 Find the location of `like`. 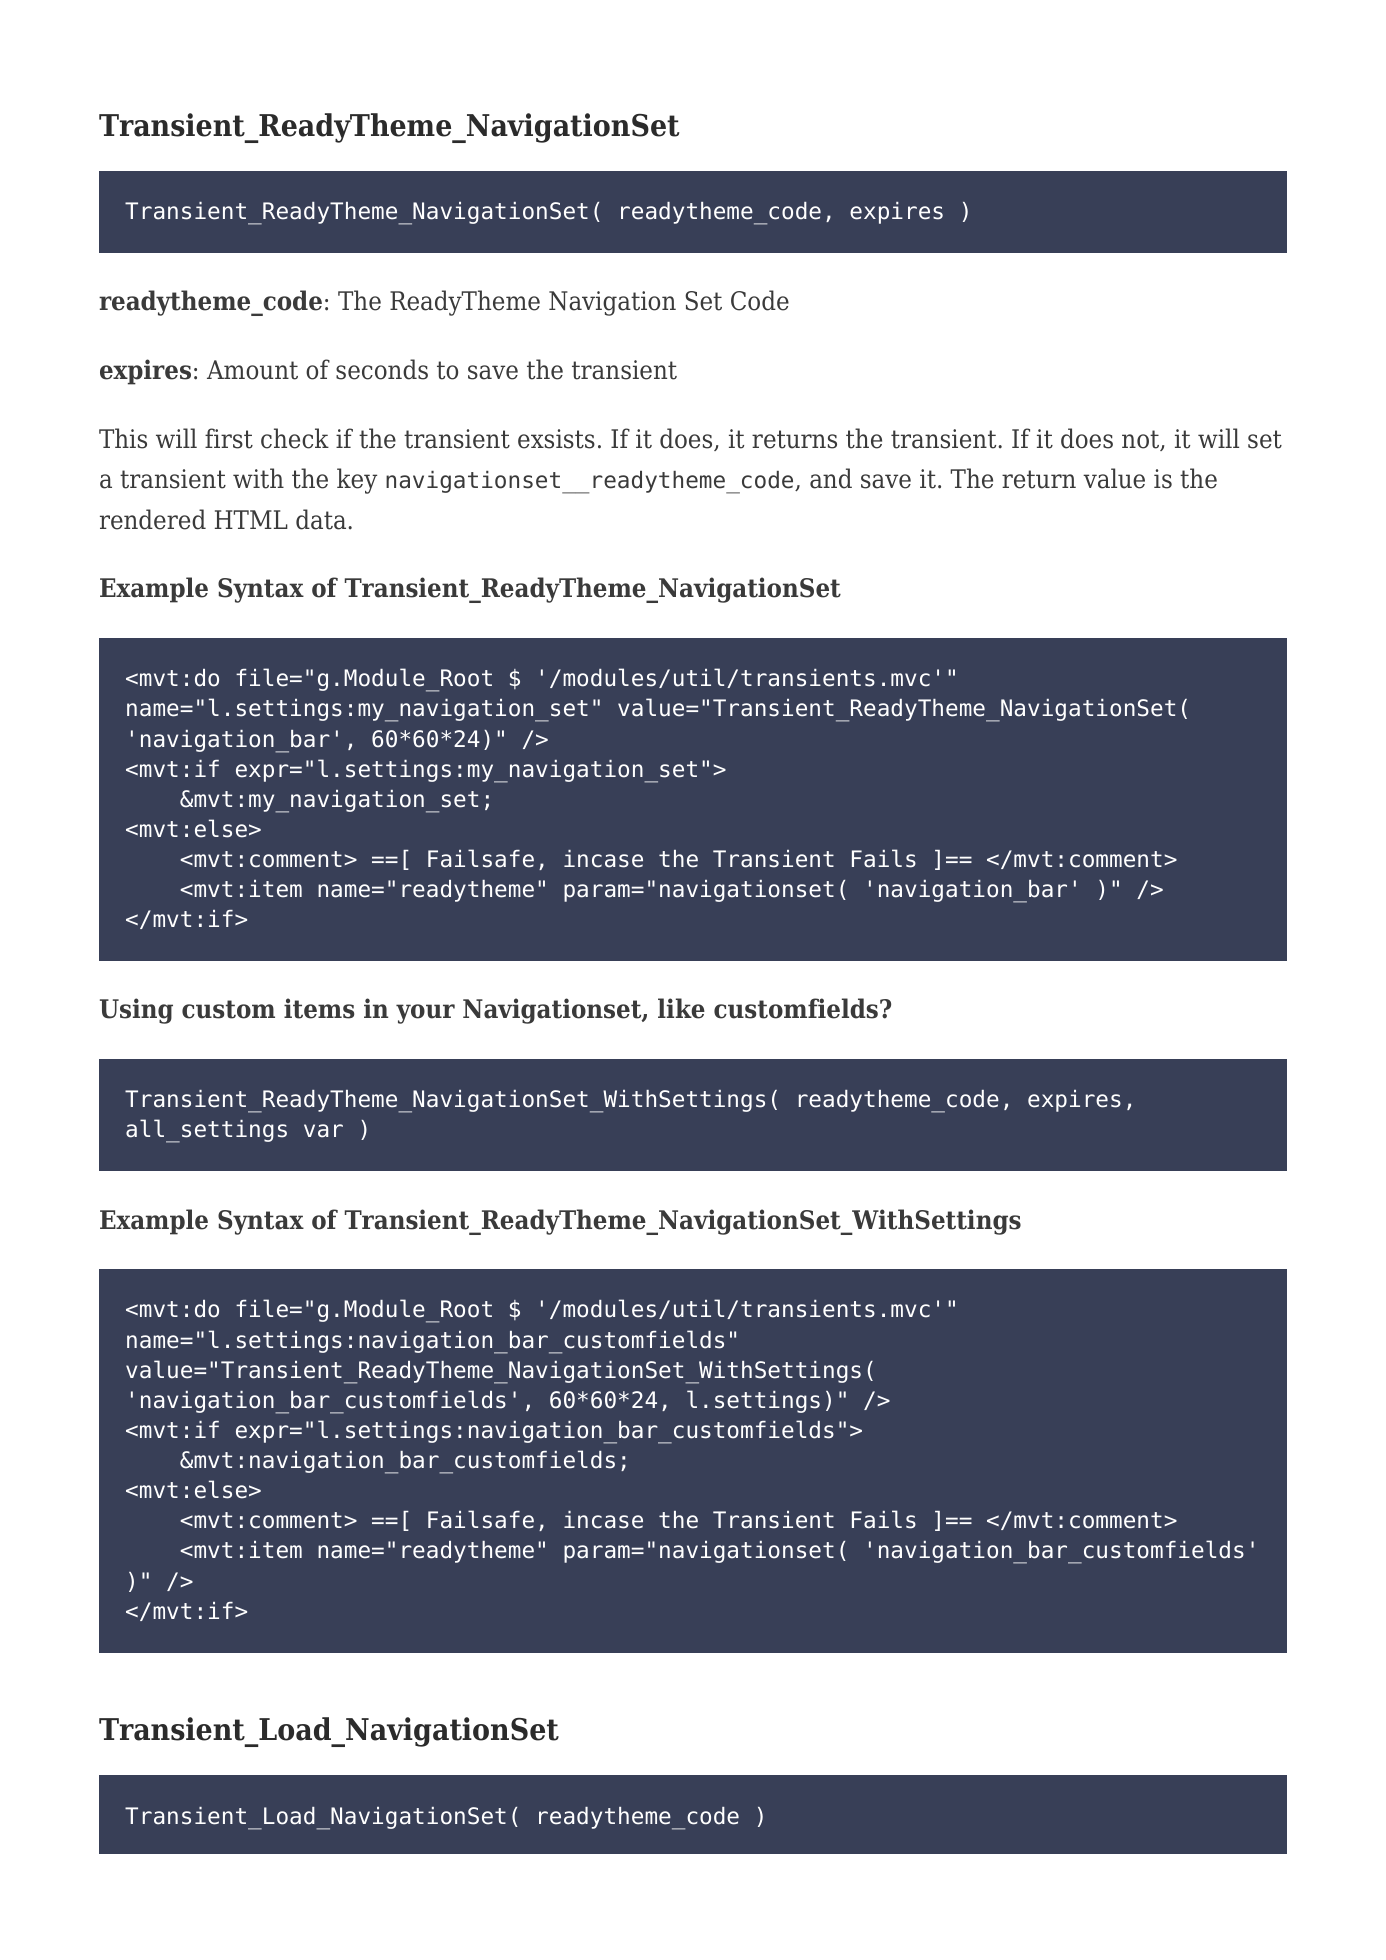

like is located at coordinates (681, 1008).
